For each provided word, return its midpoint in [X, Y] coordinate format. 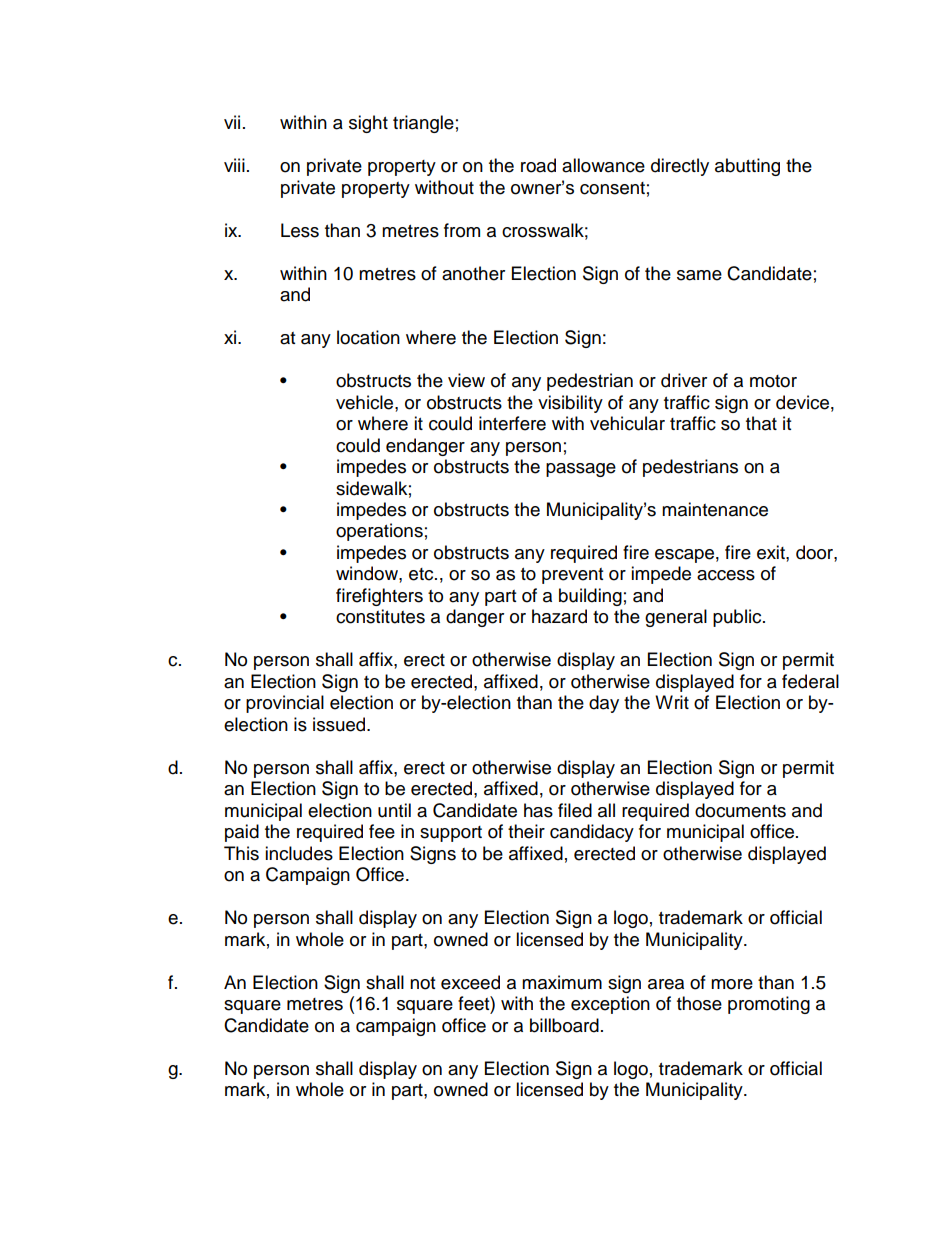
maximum [562, 982]
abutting [747, 167]
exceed [470, 982]
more [732, 984]
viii [234, 165]
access [726, 575]
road [538, 165]
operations [379, 532]
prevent [572, 576]
